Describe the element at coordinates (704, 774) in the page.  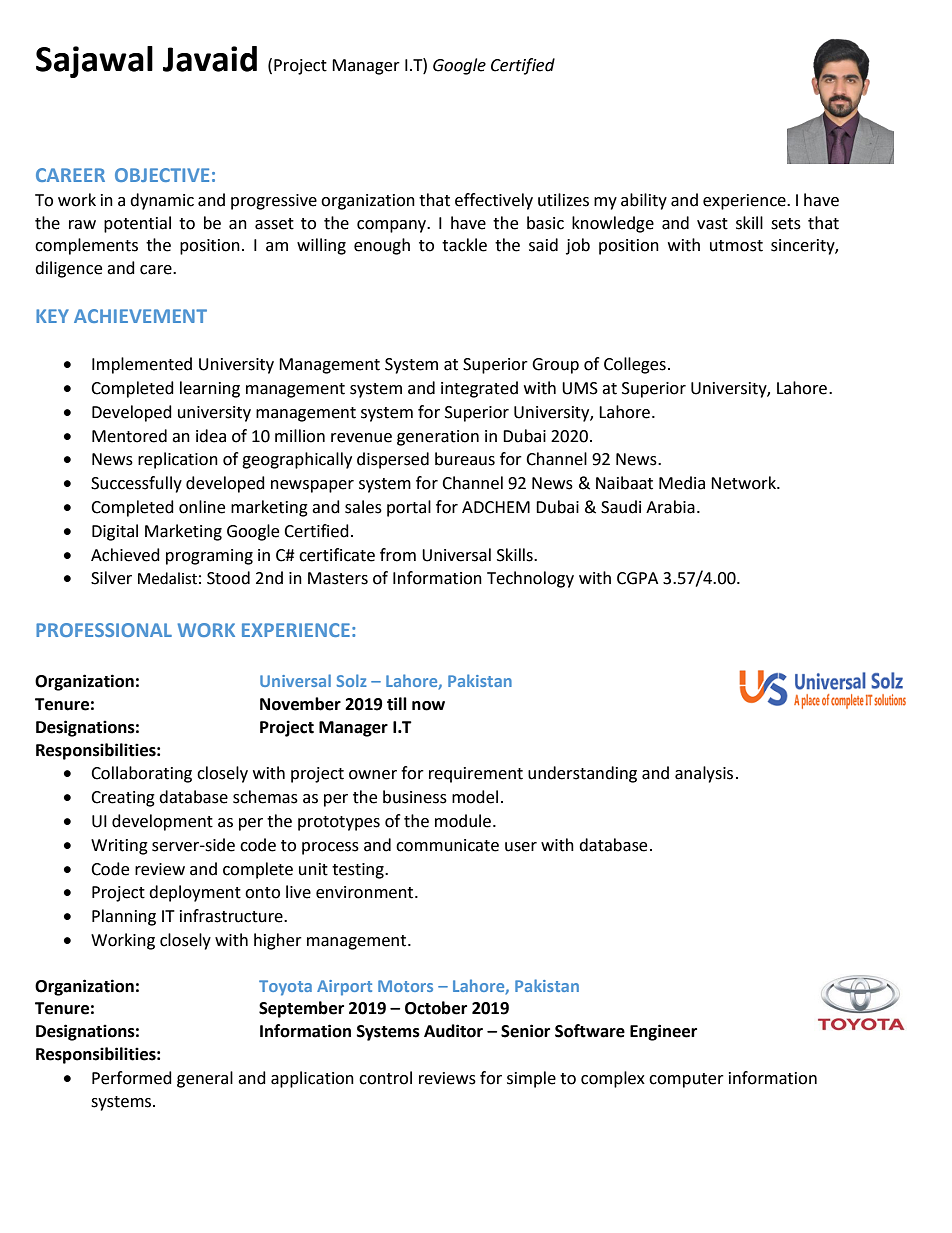
I see `analysis` at that location.
